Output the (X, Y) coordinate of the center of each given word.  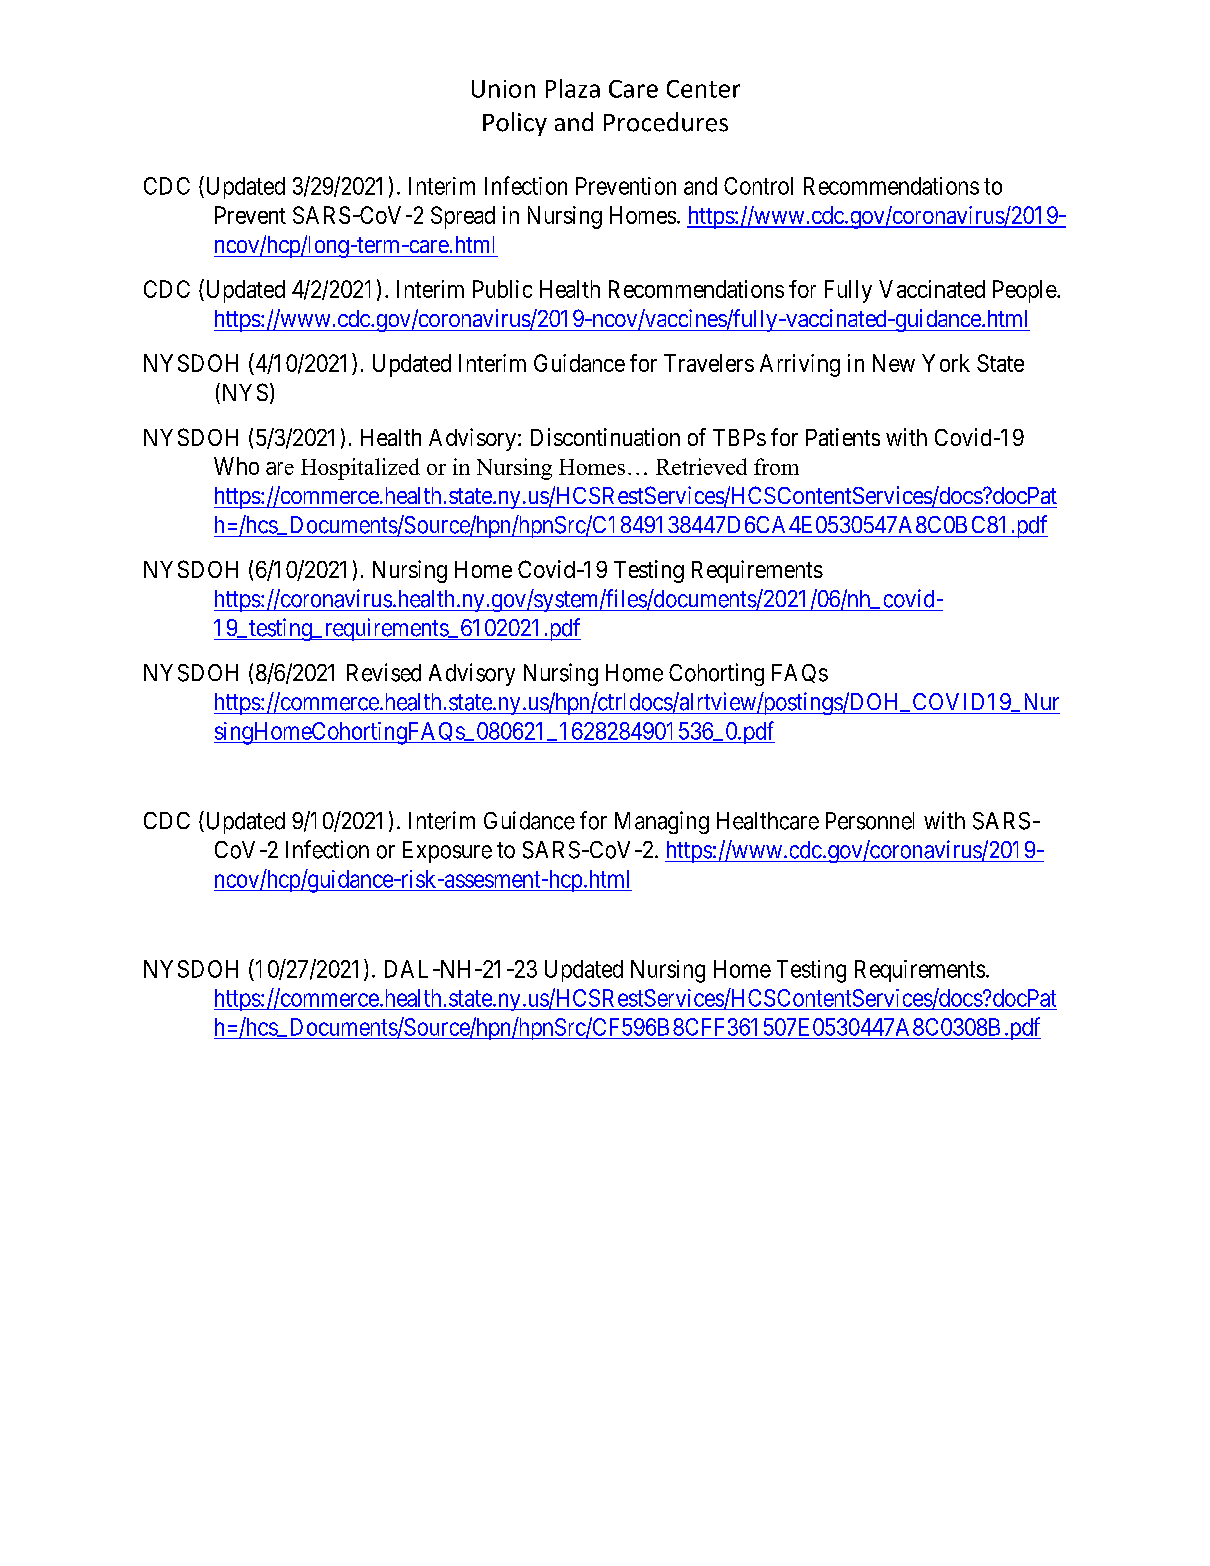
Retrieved (701, 466)
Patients (843, 437)
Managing (662, 822)
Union (503, 89)
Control (758, 186)
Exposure (447, 852)
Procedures (666, 122)
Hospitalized (360, 469)
